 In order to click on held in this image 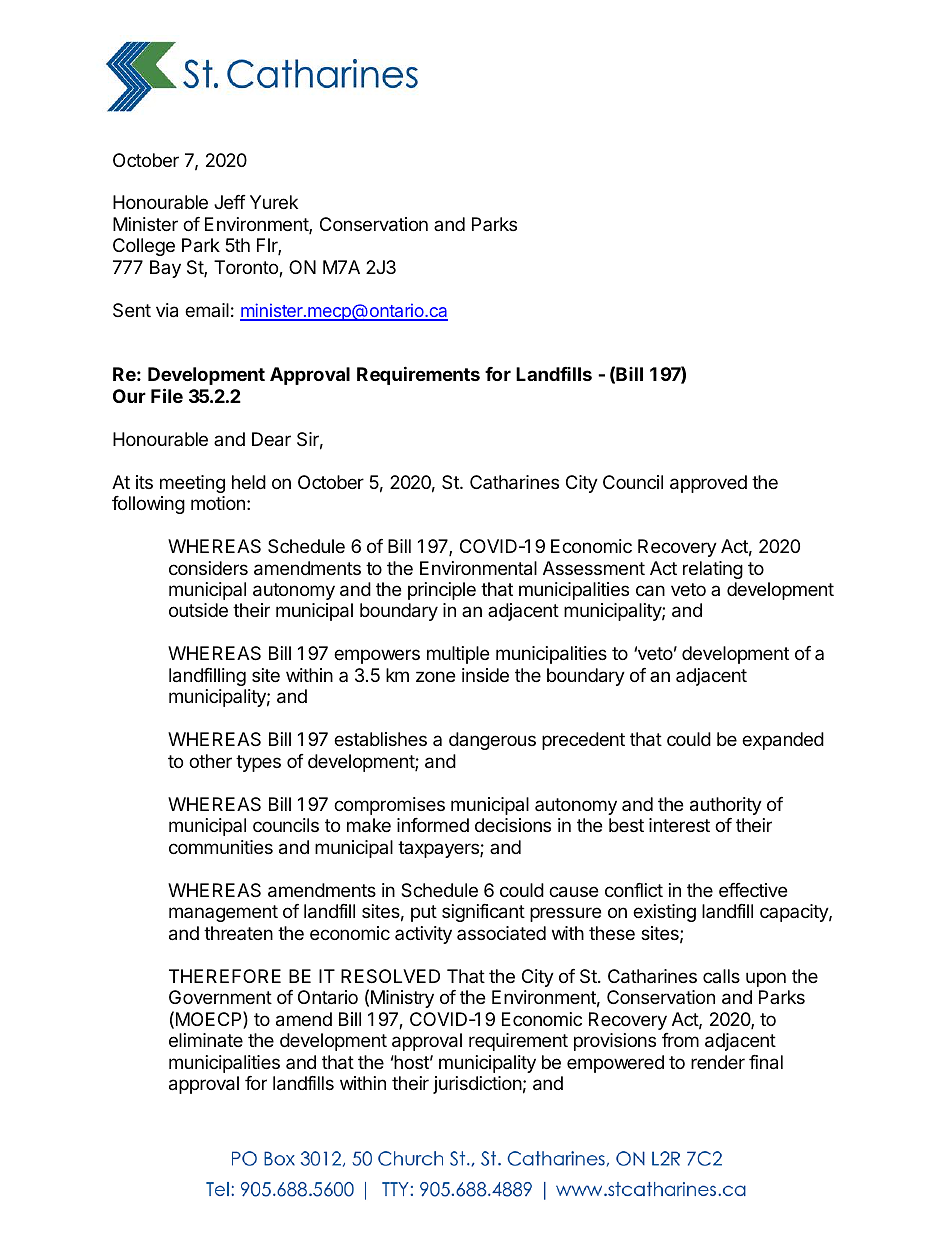, I will do `click(249, 482)`.
